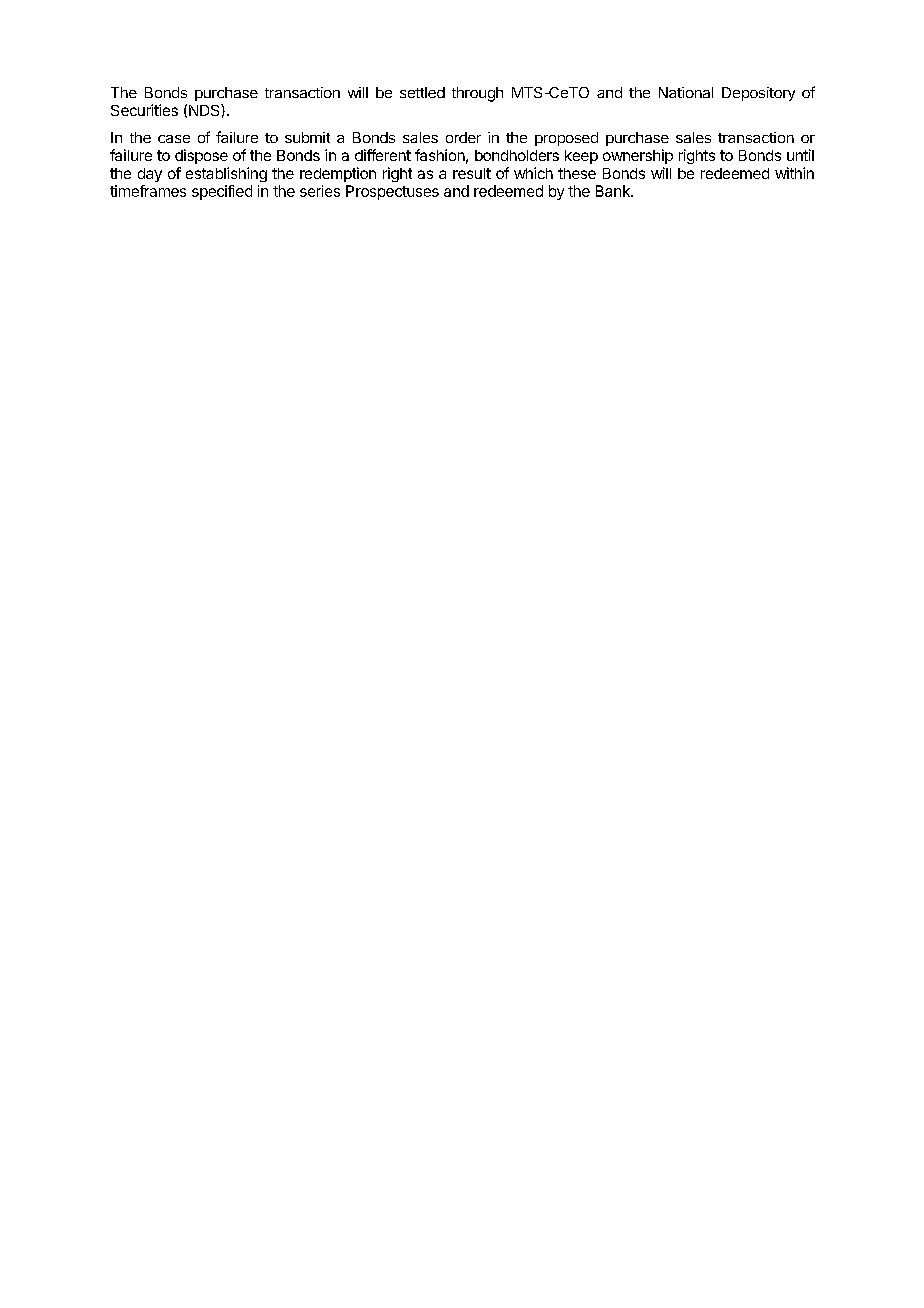 This image has width=924, height=1308. I want to click on specified, so click(222, 192).
